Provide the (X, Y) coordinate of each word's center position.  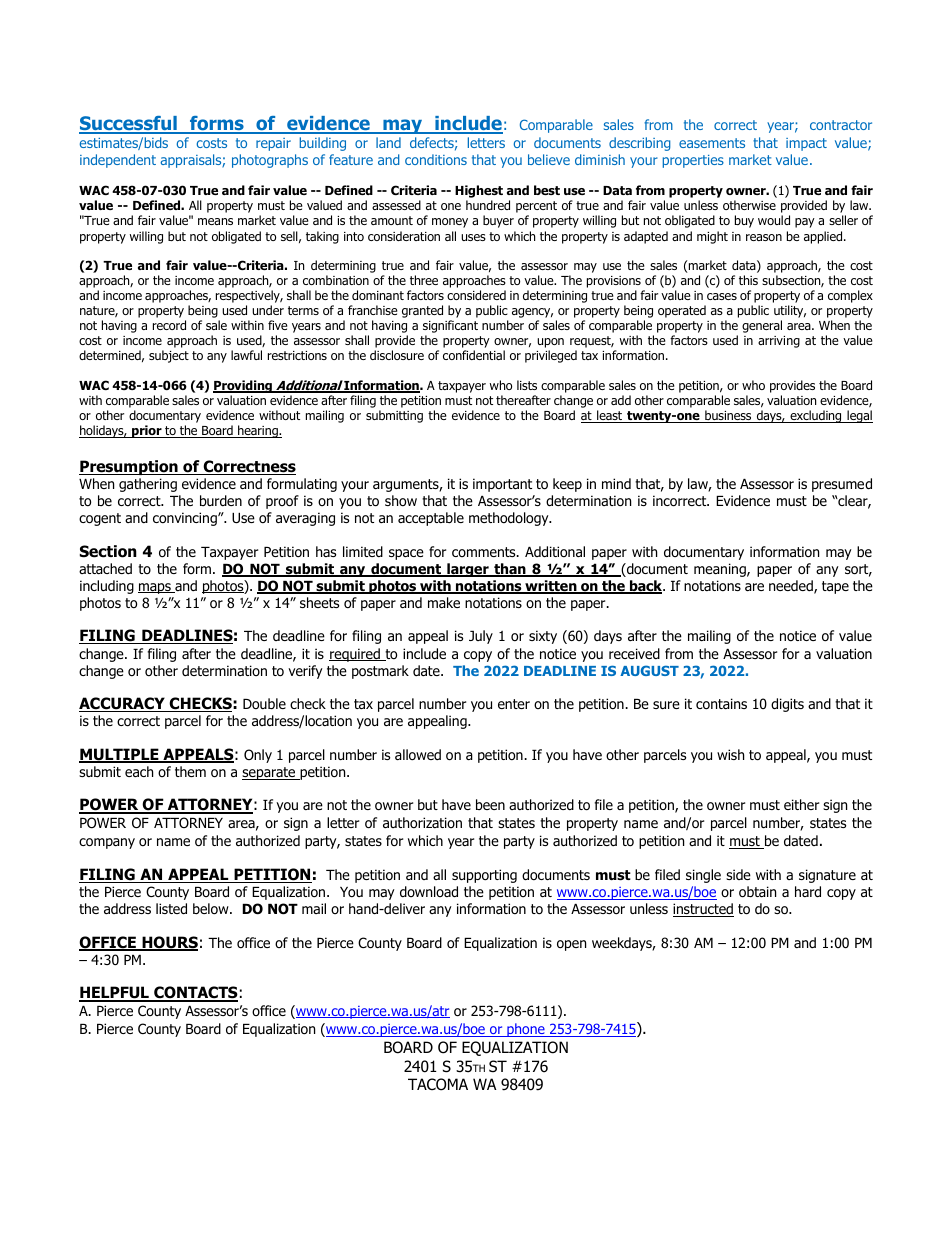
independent (118, 161)
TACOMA (438, 1084)
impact (806, 144)
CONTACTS (195, 994)
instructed (703, 910)
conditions (436, 159)
